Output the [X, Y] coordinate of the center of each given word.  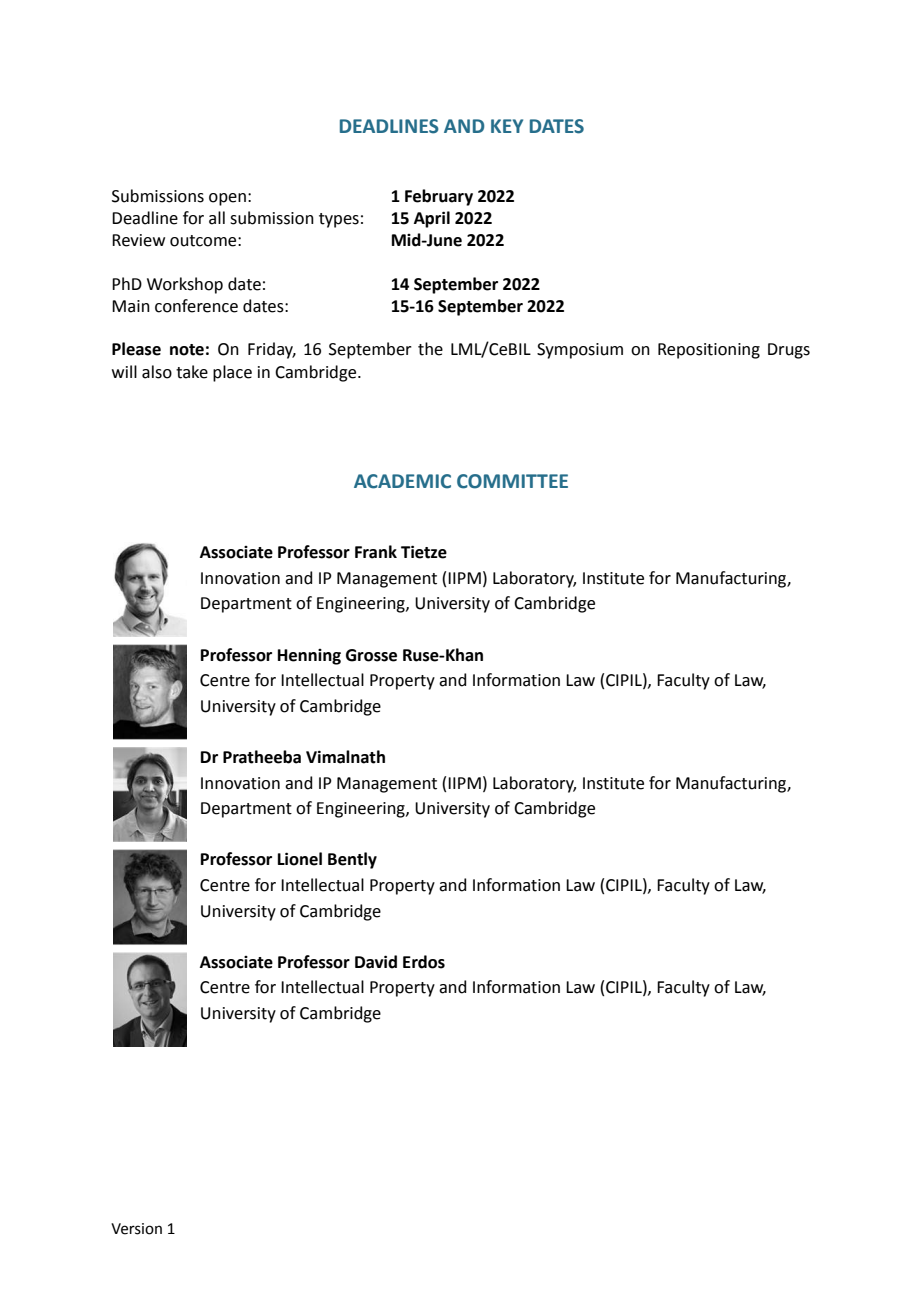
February [439, 197]
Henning [309, 657]
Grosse [371, 655]
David [376, 962]
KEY [507, 126]
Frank [376, 552]
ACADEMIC [402, 481]
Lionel [300, 859]
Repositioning [709, 351]
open [227, 199]
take [192, 372]
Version [136, 1229]
